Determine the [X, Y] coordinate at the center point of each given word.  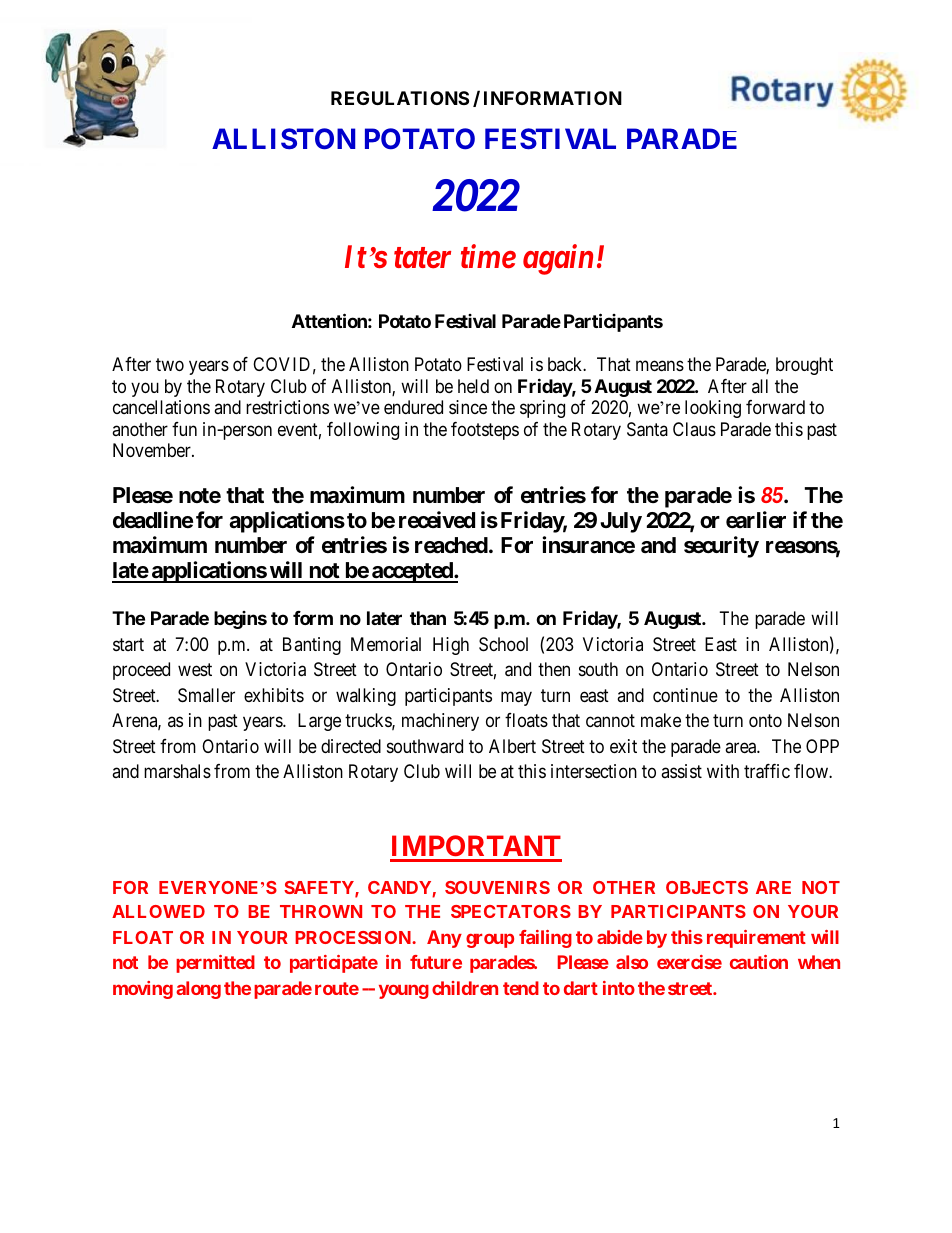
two [170, 364]
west [195, 670]
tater [422, 258]
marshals [177, 771]
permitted [215, 964]
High [451, 646]
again [558, 260]
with [723, 771]
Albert [512, 746]
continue [685, 695]
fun [184, 429]
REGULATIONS [400, 98]
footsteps [485, 431]
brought [804, 366]
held [473, 386]
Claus [694, 429]
